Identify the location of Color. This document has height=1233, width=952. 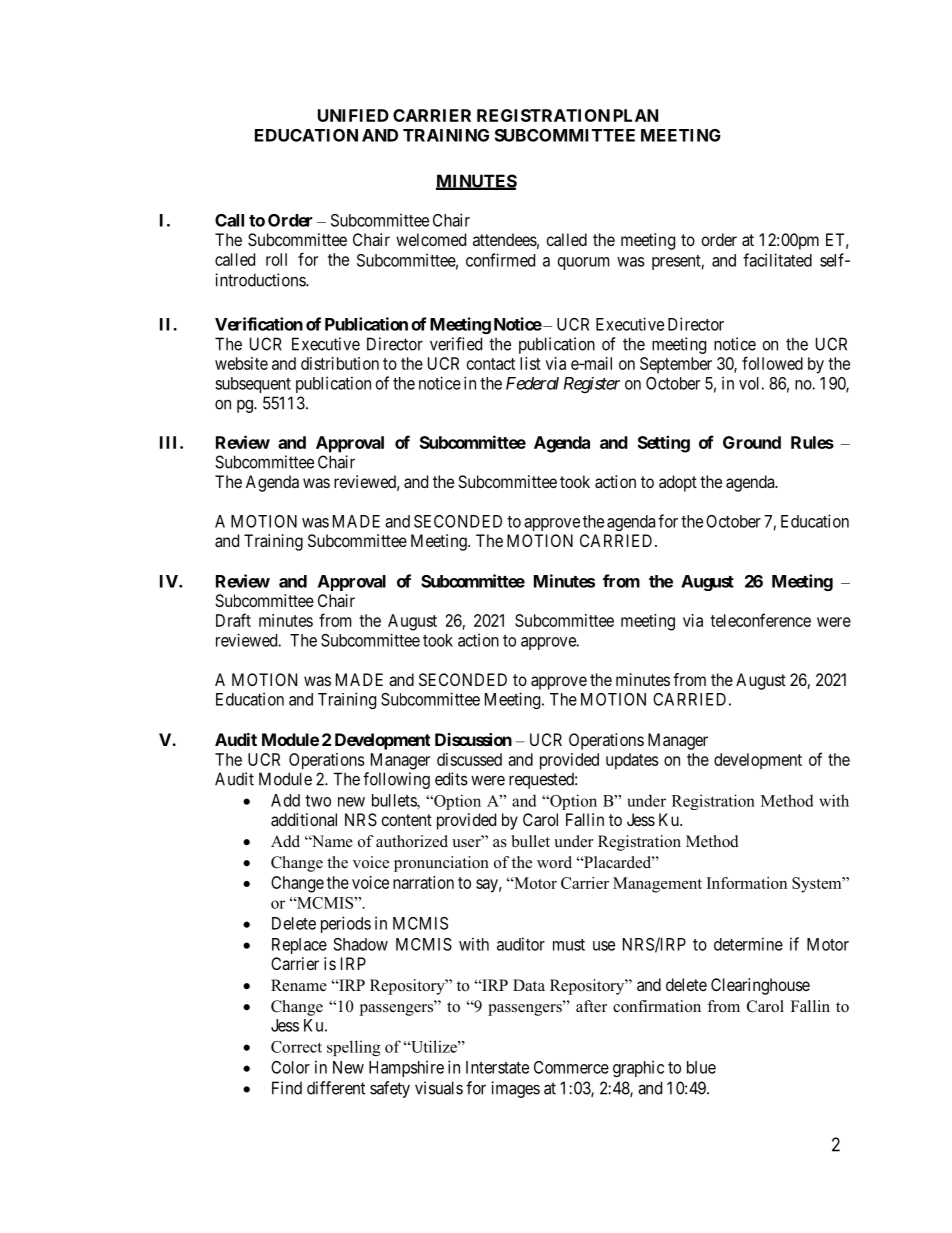
(290, 1067).
